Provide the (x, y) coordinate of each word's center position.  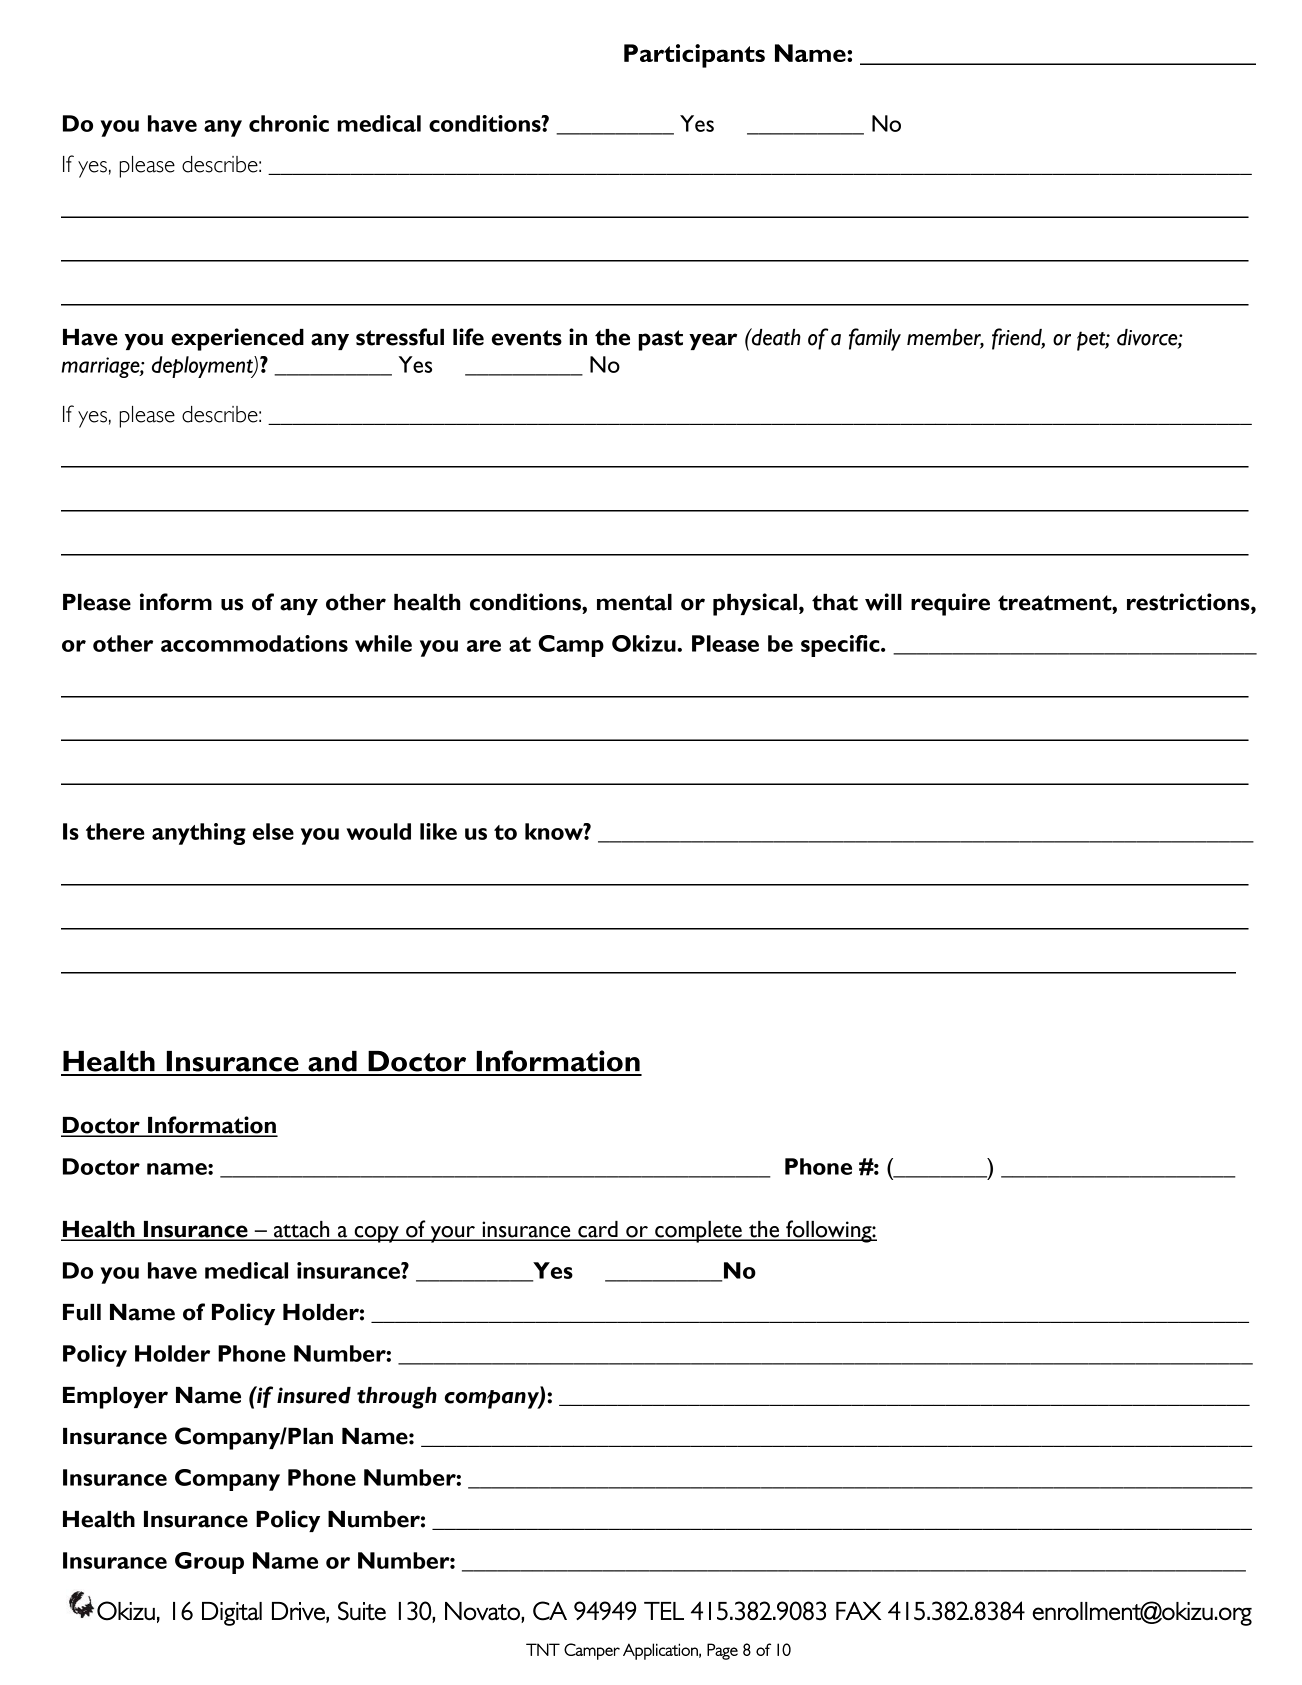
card (598, 1230)
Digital (232, 1614)
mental (634, 602)
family (875, 339)
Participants (694, 56)
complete (698, 1232)
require (950, 604)
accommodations (254, 643)
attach (302, 1230)
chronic (289, 123)
